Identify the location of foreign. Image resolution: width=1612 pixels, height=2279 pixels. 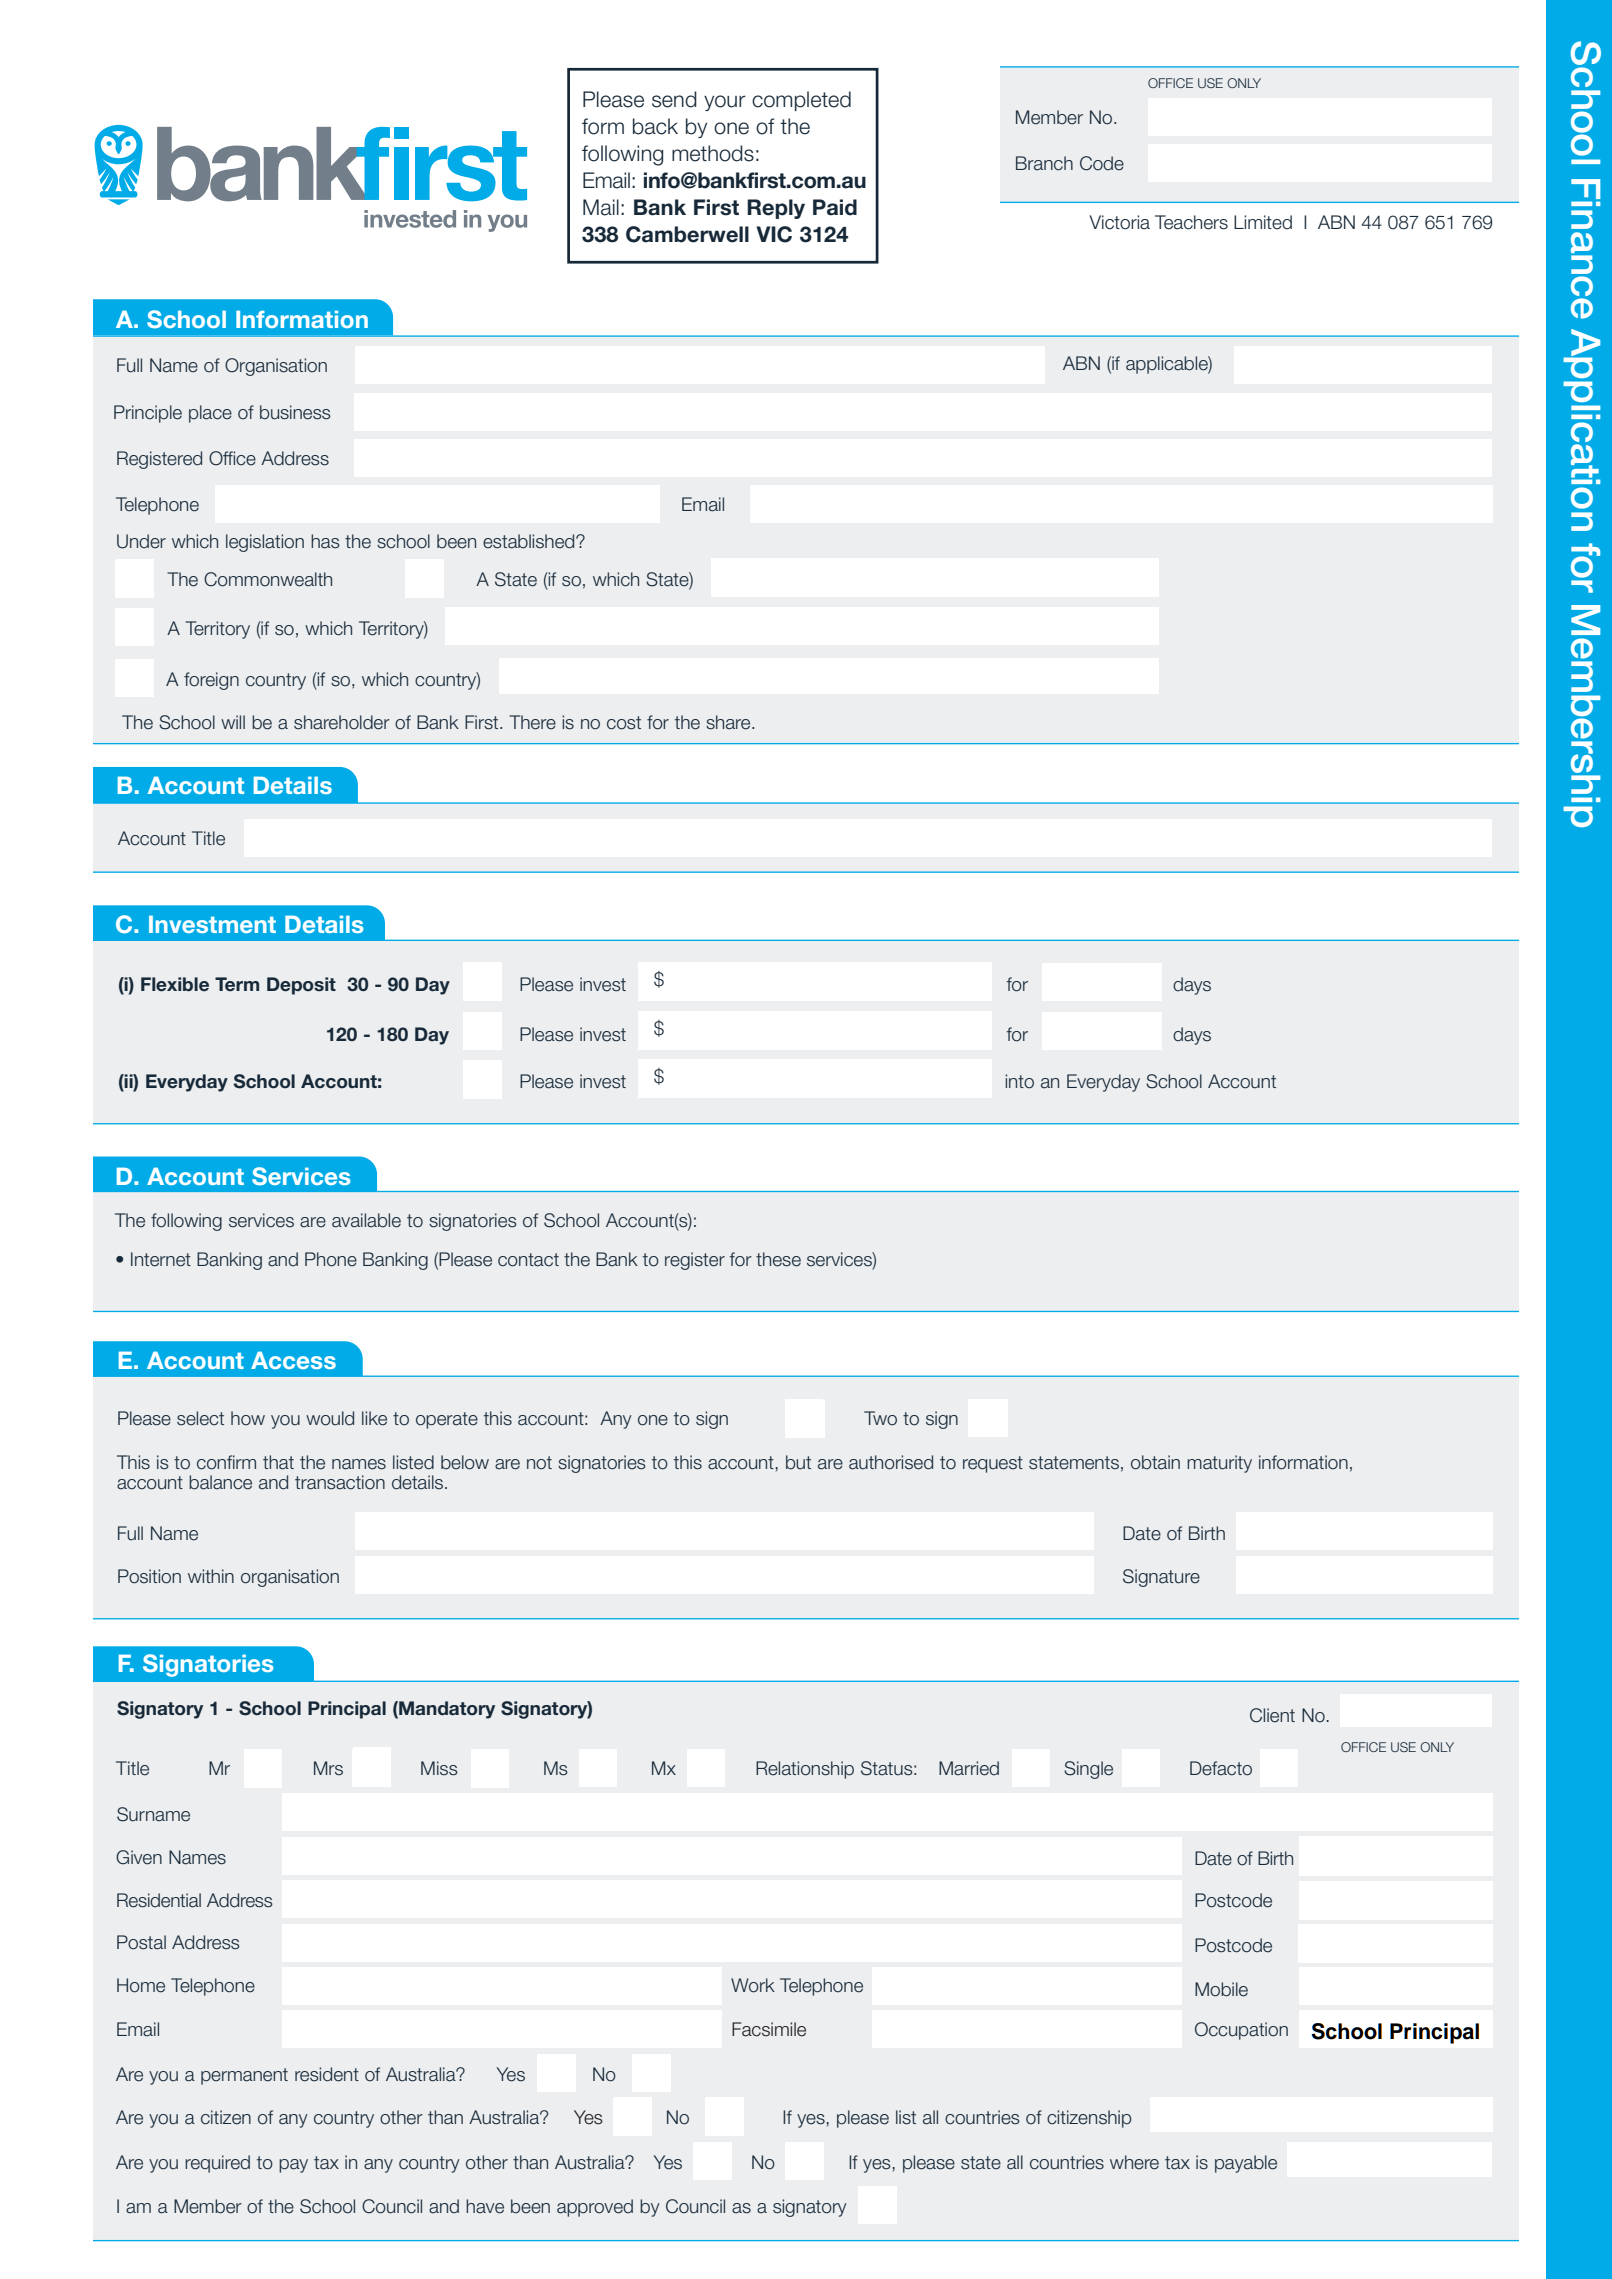
(211, 681).
